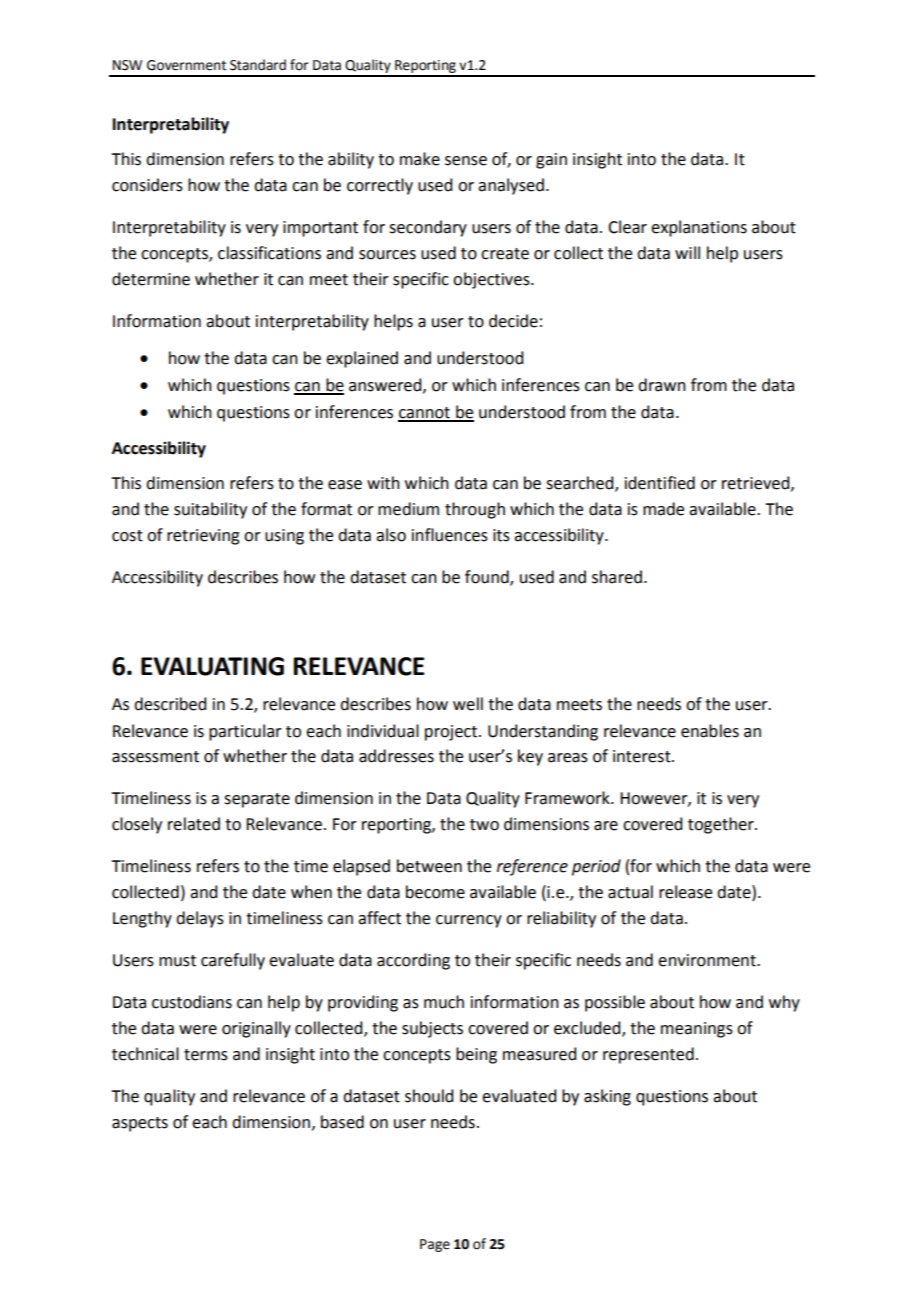  What do you see at coordinates (466, 161) in the page?
I see `sense` at bounding box center [466, 161].
